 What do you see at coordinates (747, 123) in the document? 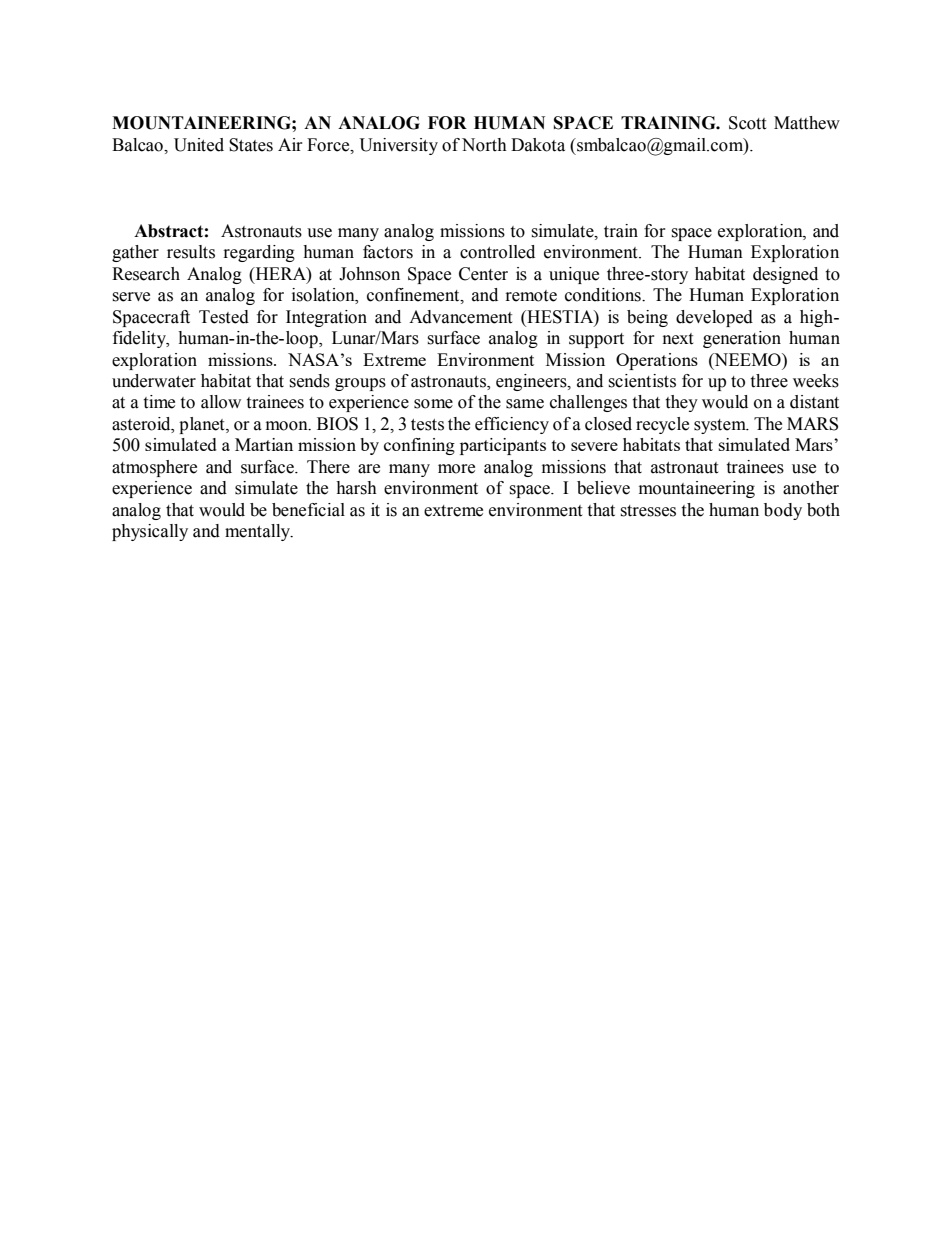
I see `Scott` at bounding box center [747, 123].
